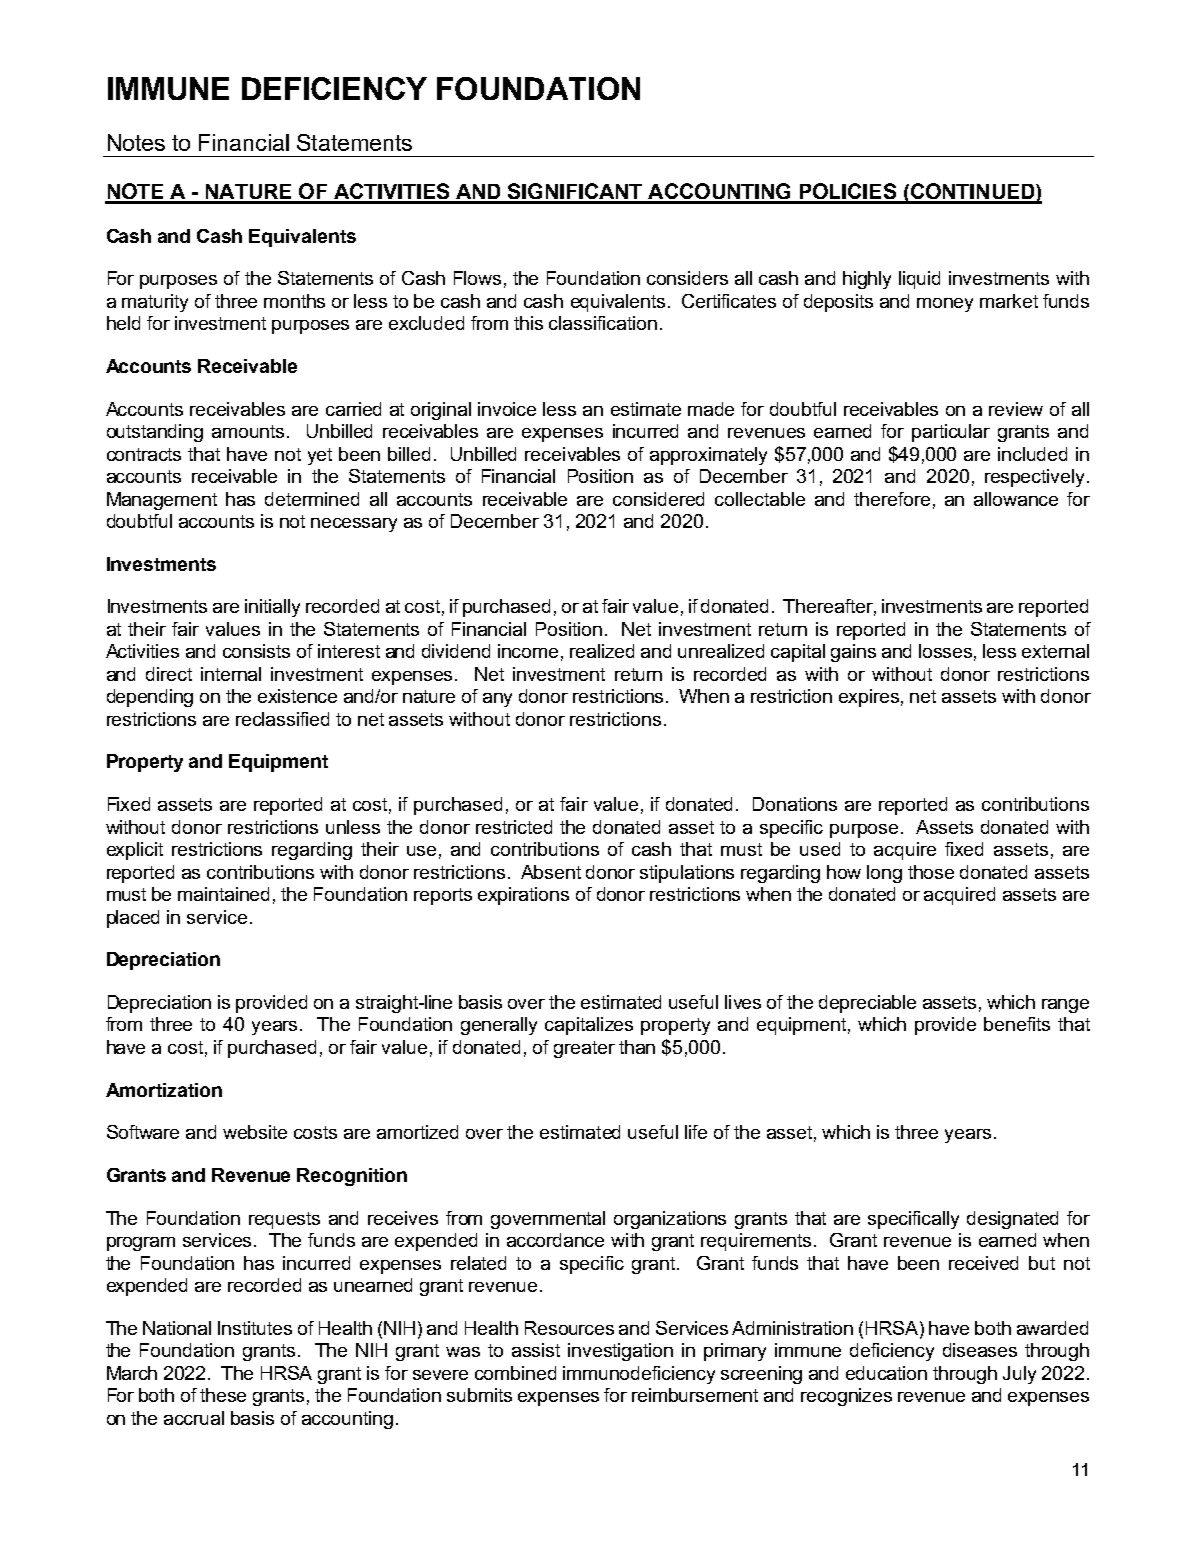 This screenshot has width=1196, height=1548. I want to click on gains, so click(853, 653).
